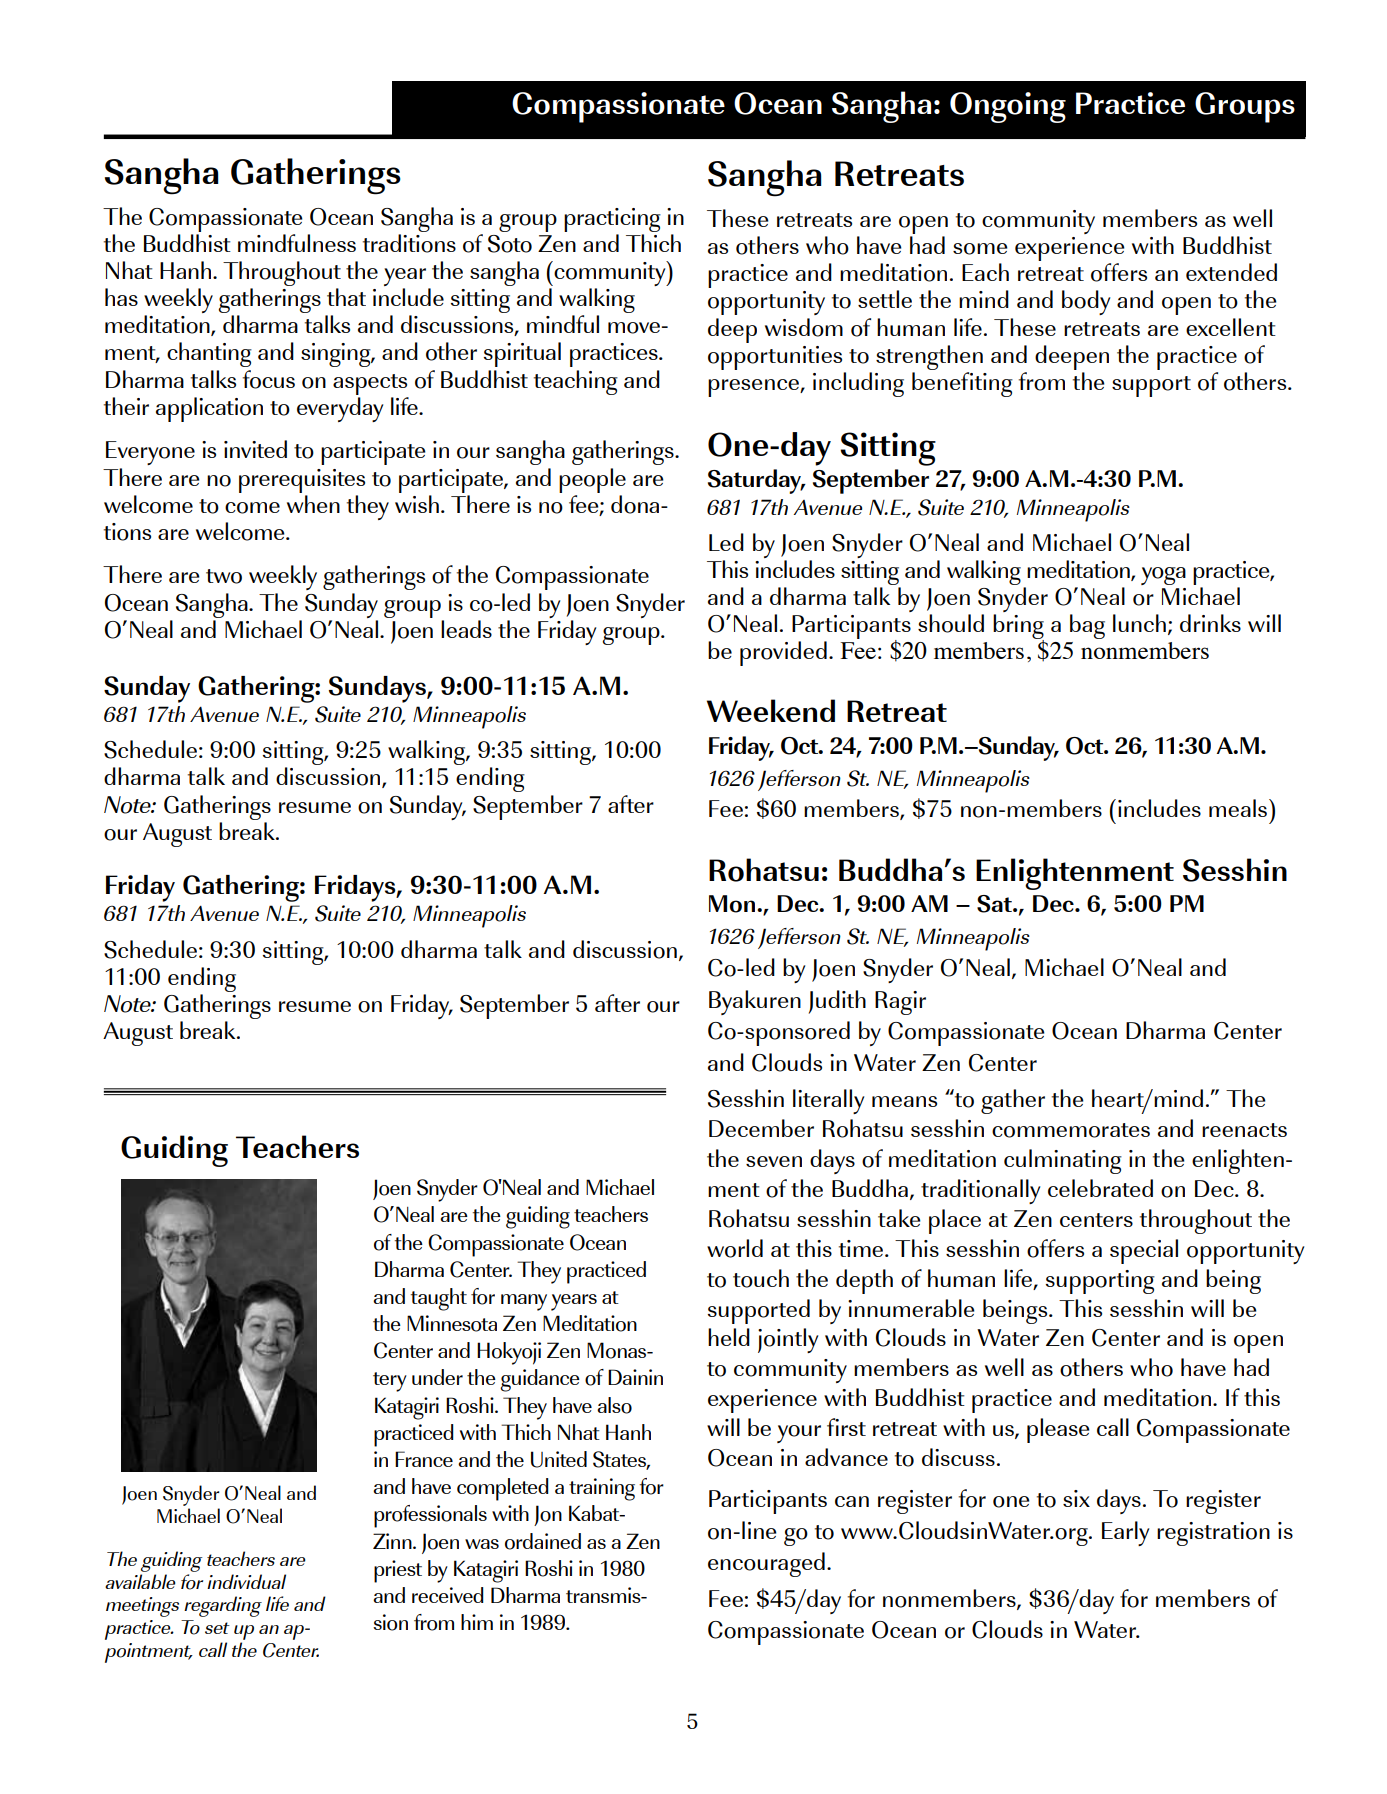 Image resolution: width=1387 pixels, height=1794 pixels. What do you see at coordinates (766, 1564) in the document?
I see `encouraged` at bounding box center [766, 1564].
